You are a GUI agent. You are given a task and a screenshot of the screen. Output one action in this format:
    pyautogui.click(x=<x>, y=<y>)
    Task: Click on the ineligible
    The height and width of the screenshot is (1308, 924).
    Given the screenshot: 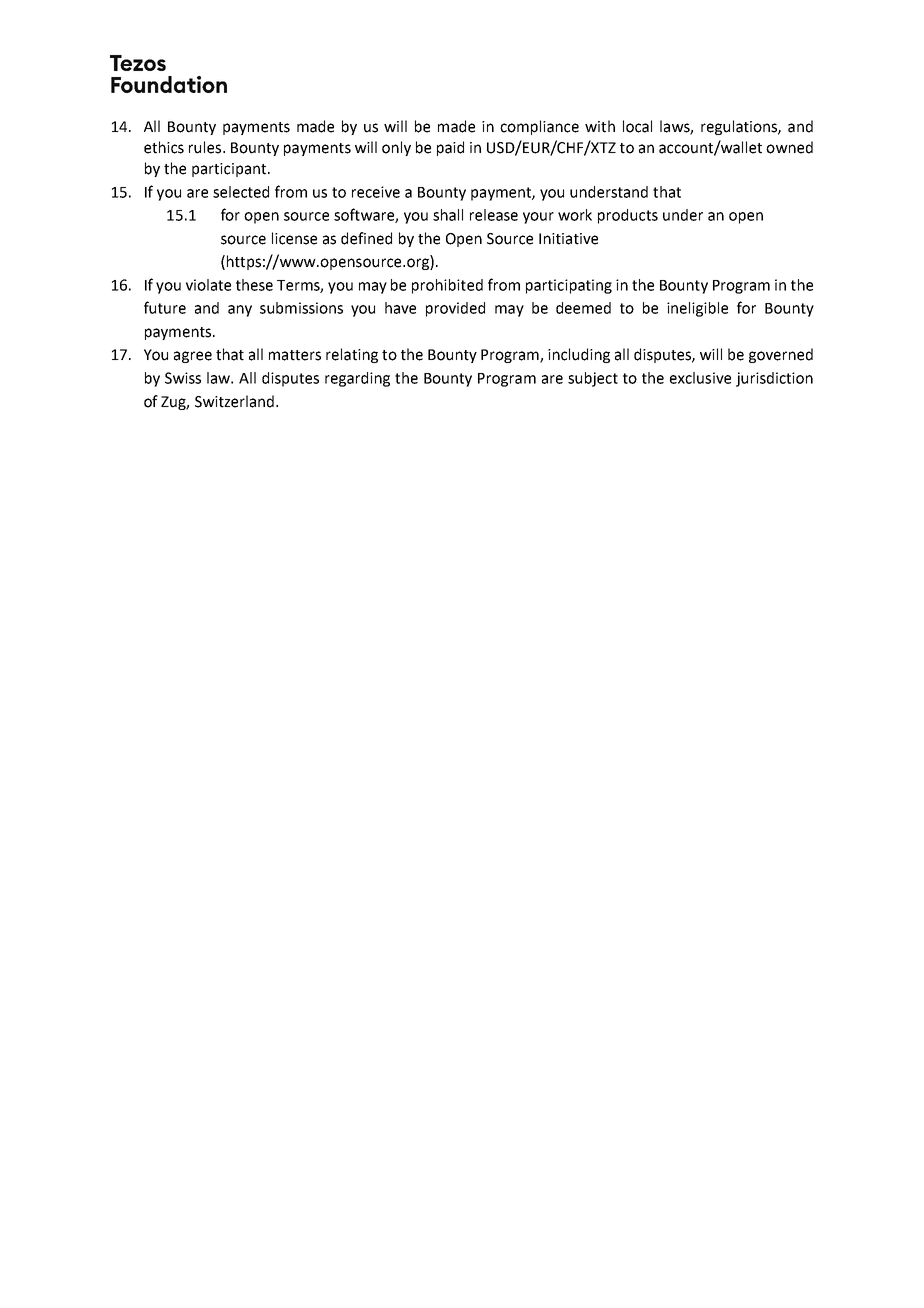 What is the action you would take?
    pyautogui.click(x=697, y=309)
